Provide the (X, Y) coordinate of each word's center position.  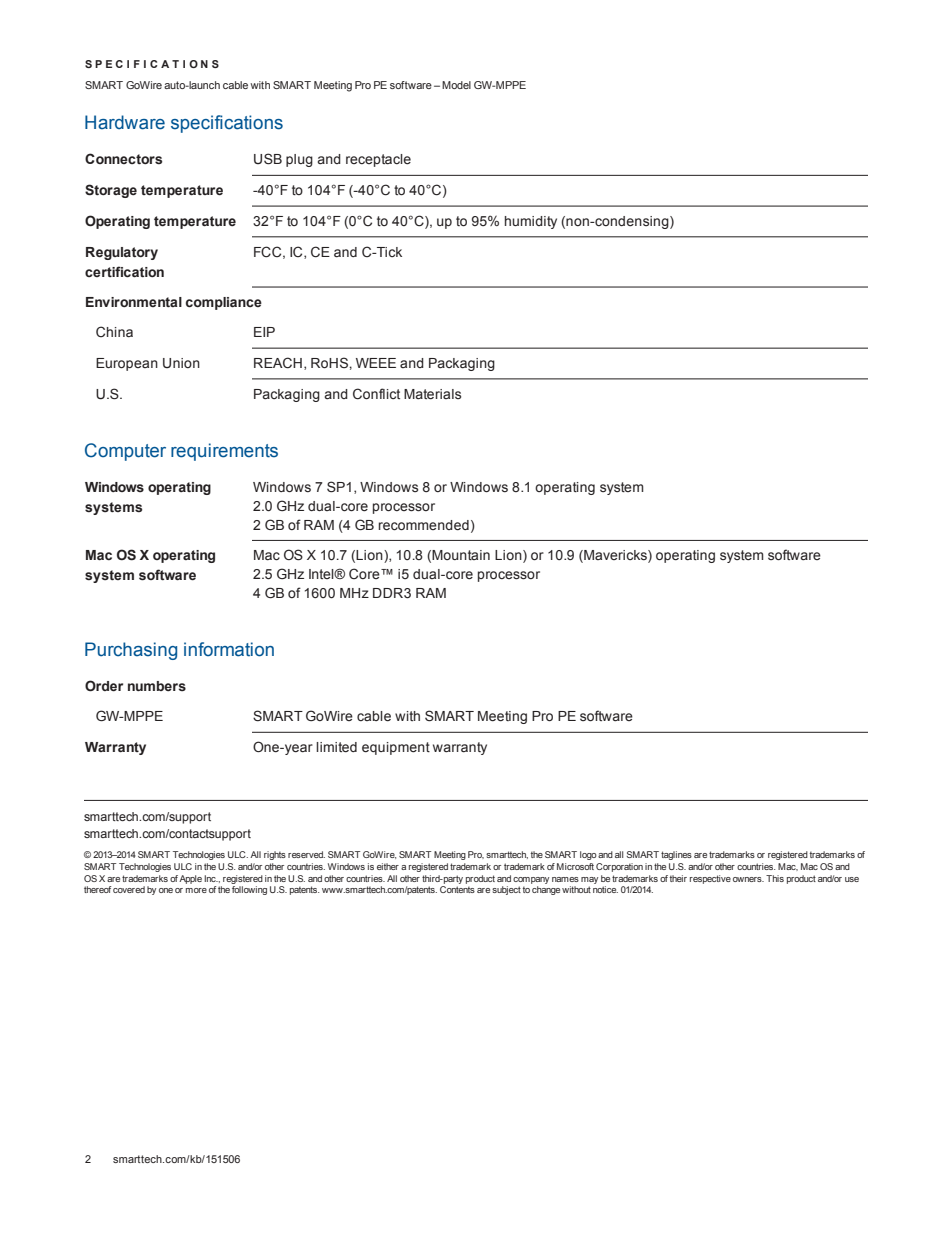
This (775, 878)
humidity (531, 222)
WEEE (376, 363)
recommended (424, 525)
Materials (432, 394)
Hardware (125, 122)
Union (181, 363)
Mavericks (615, 556)
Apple (190, 879)
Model (456, 85)
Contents (457, 889)
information (229, 649)
